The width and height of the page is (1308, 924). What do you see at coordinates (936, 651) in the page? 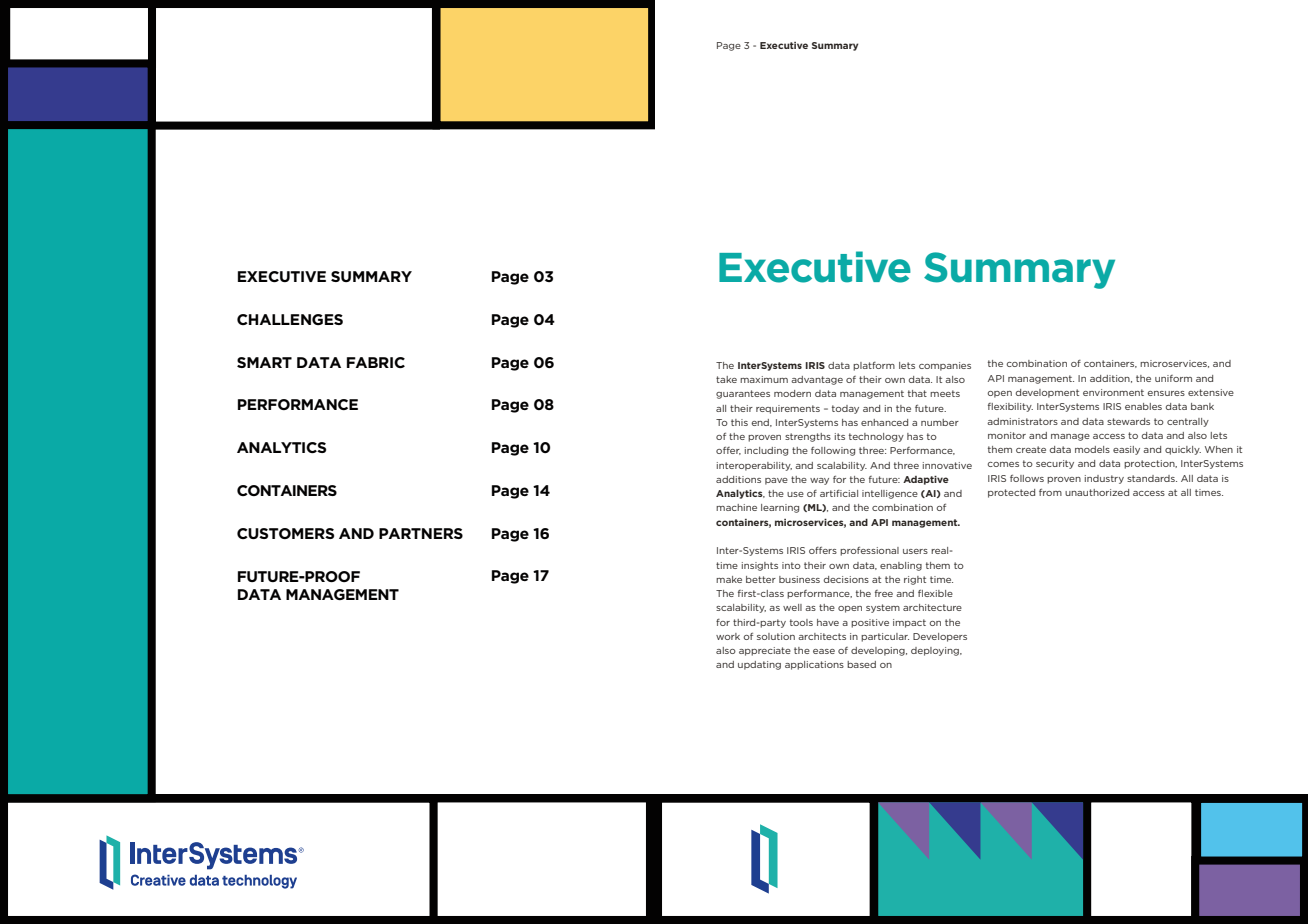
I see `deploying` at bounding box center [936, 651].
